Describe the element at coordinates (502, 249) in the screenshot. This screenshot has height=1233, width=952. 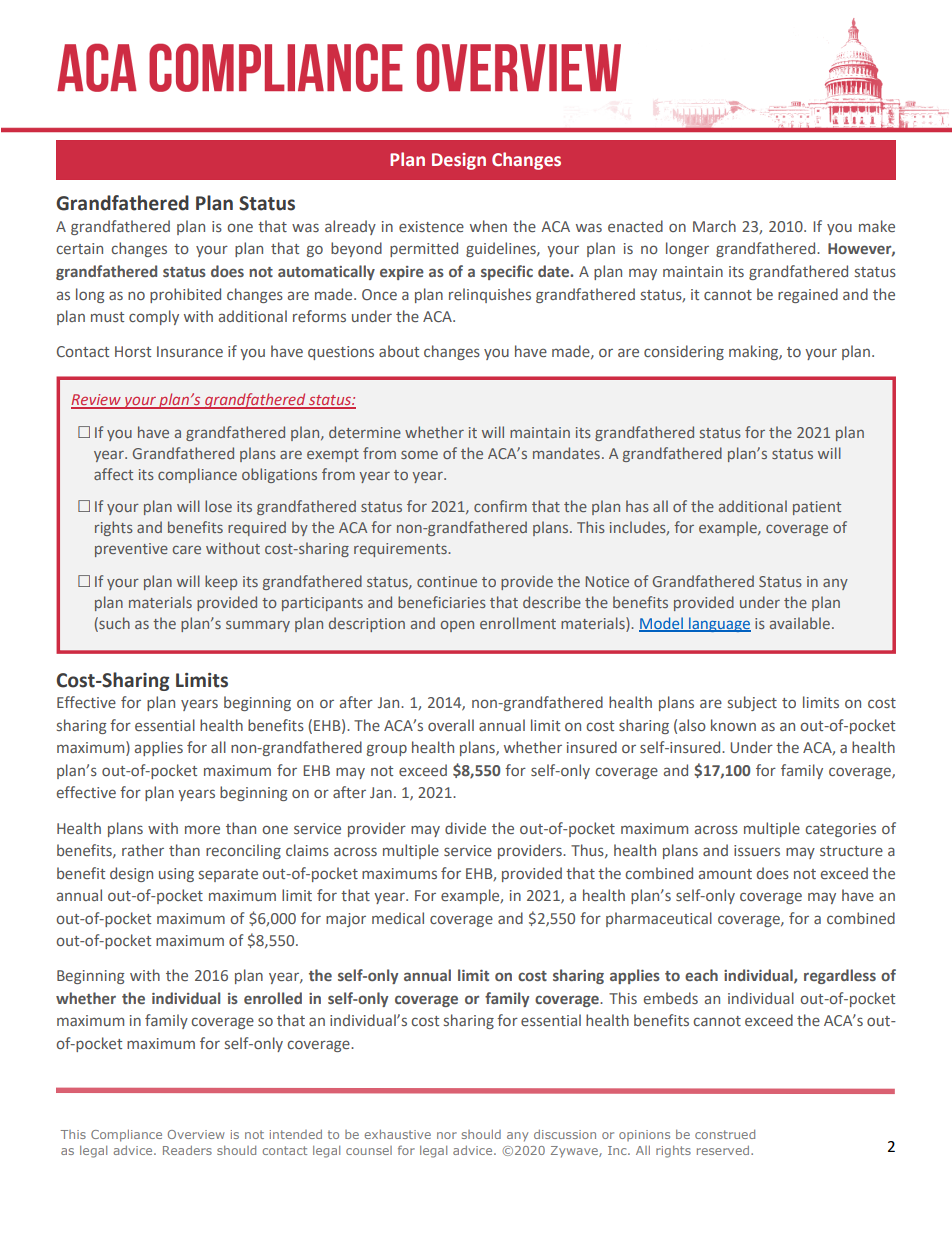
I see `guidelines` at that location.
